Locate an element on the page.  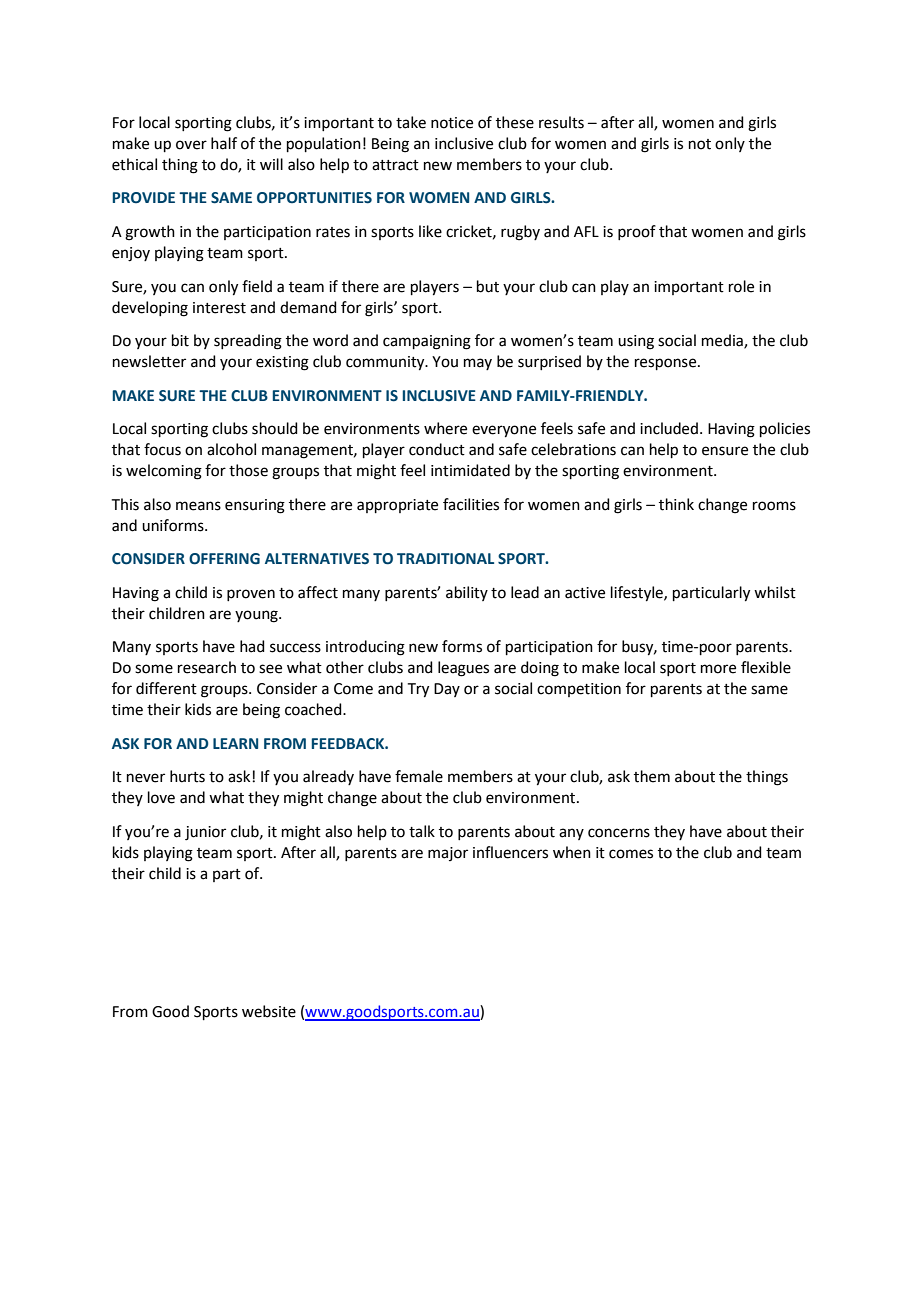
OFFERING is located at coordinates (224, 559).
